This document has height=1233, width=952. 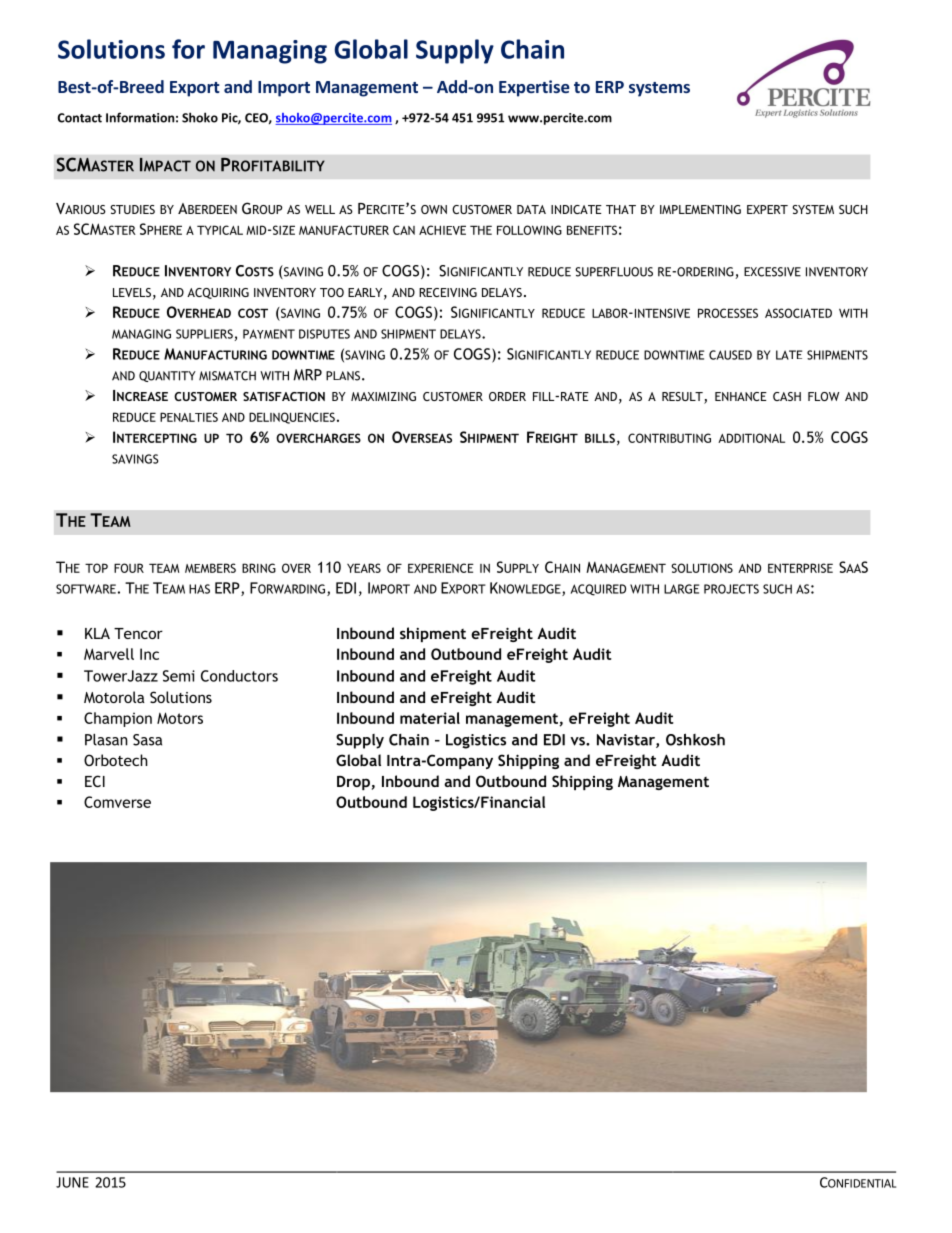 What do you see at coordinates (72, 1182) in the document?
I see `JUNE` at bounding box center [72, 1182].
